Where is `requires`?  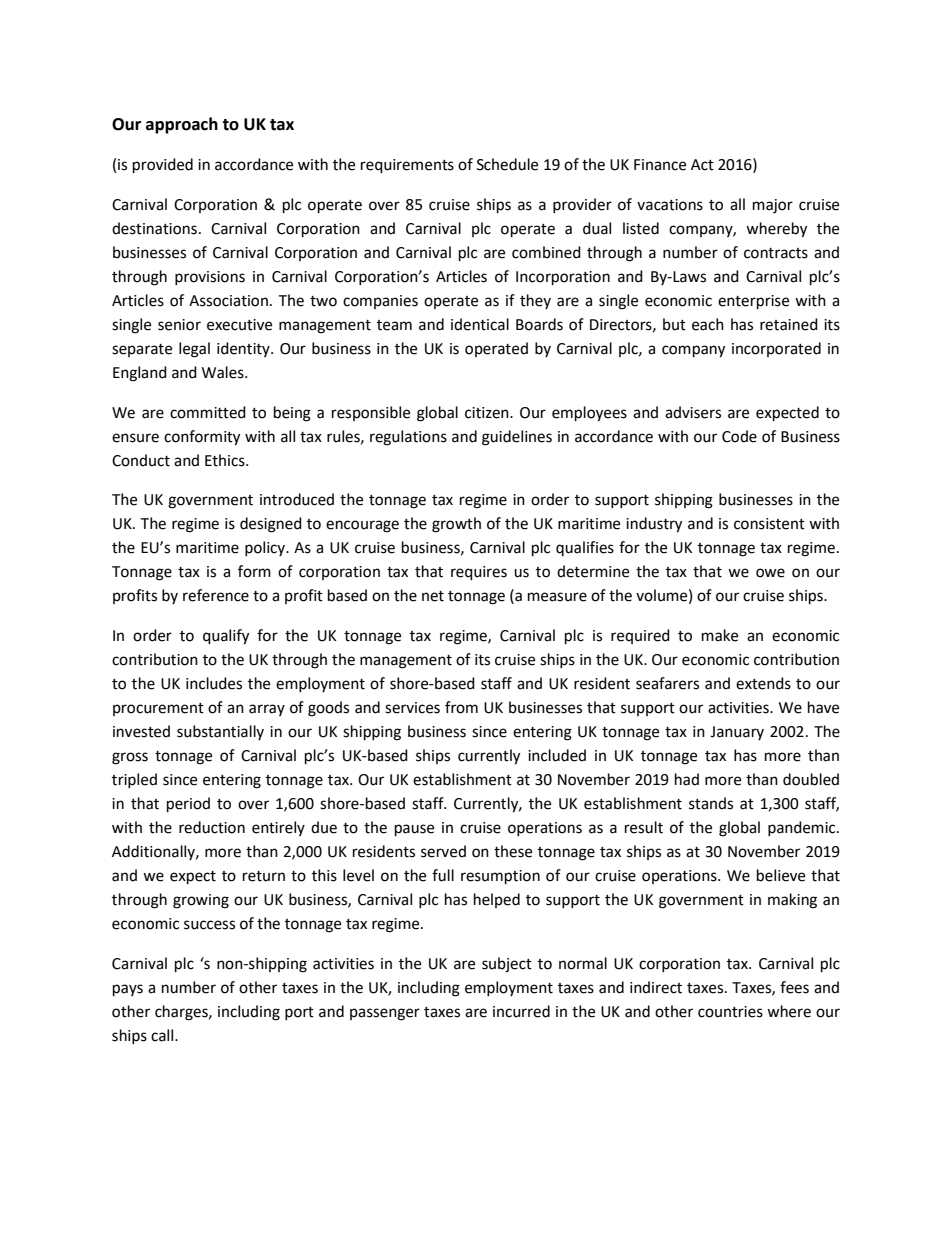
requires is located at coordinates (479, 573).
